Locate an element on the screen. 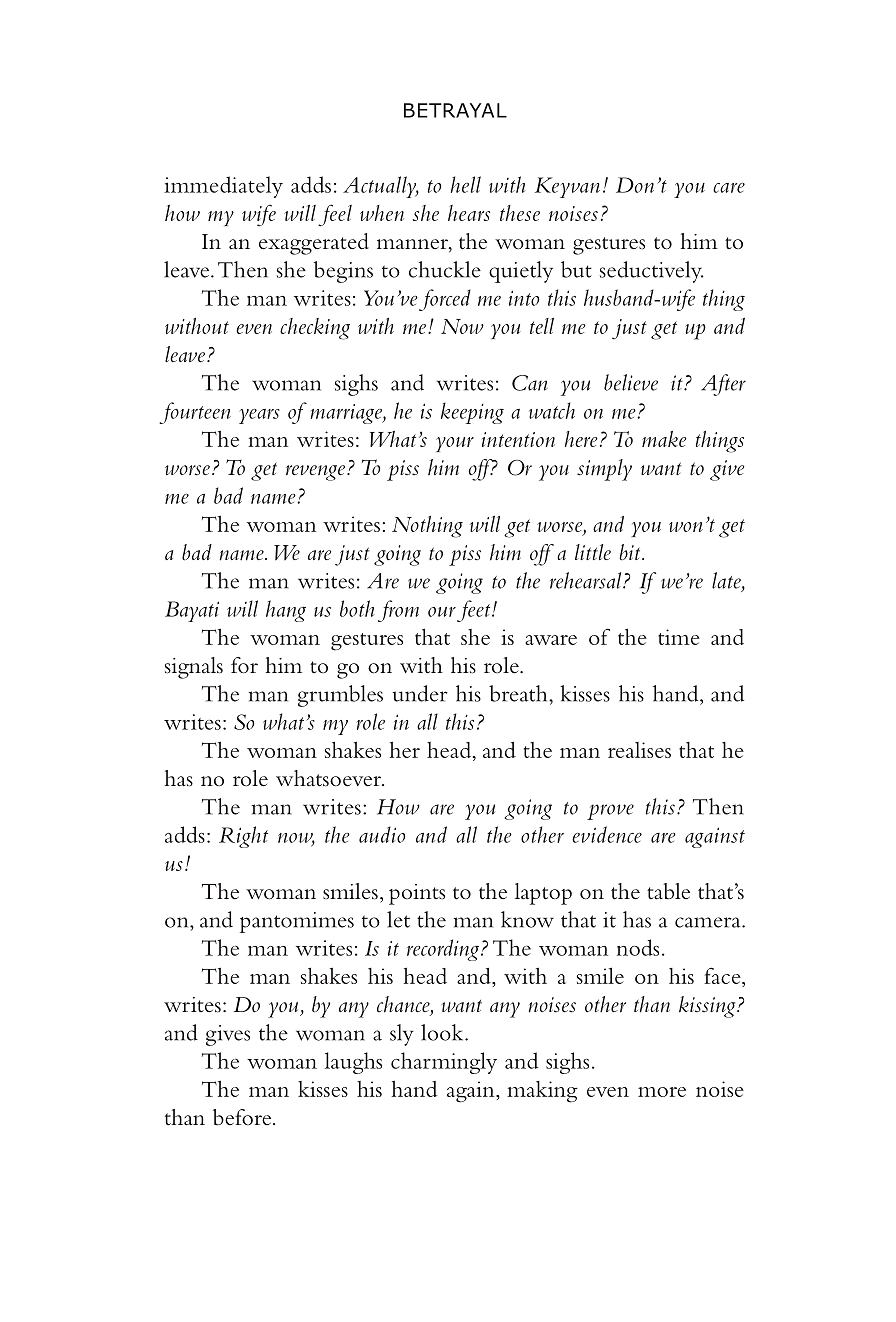 The height and width of the screenshot is (1322, 896). before is located at coordinates (243, 1117).
